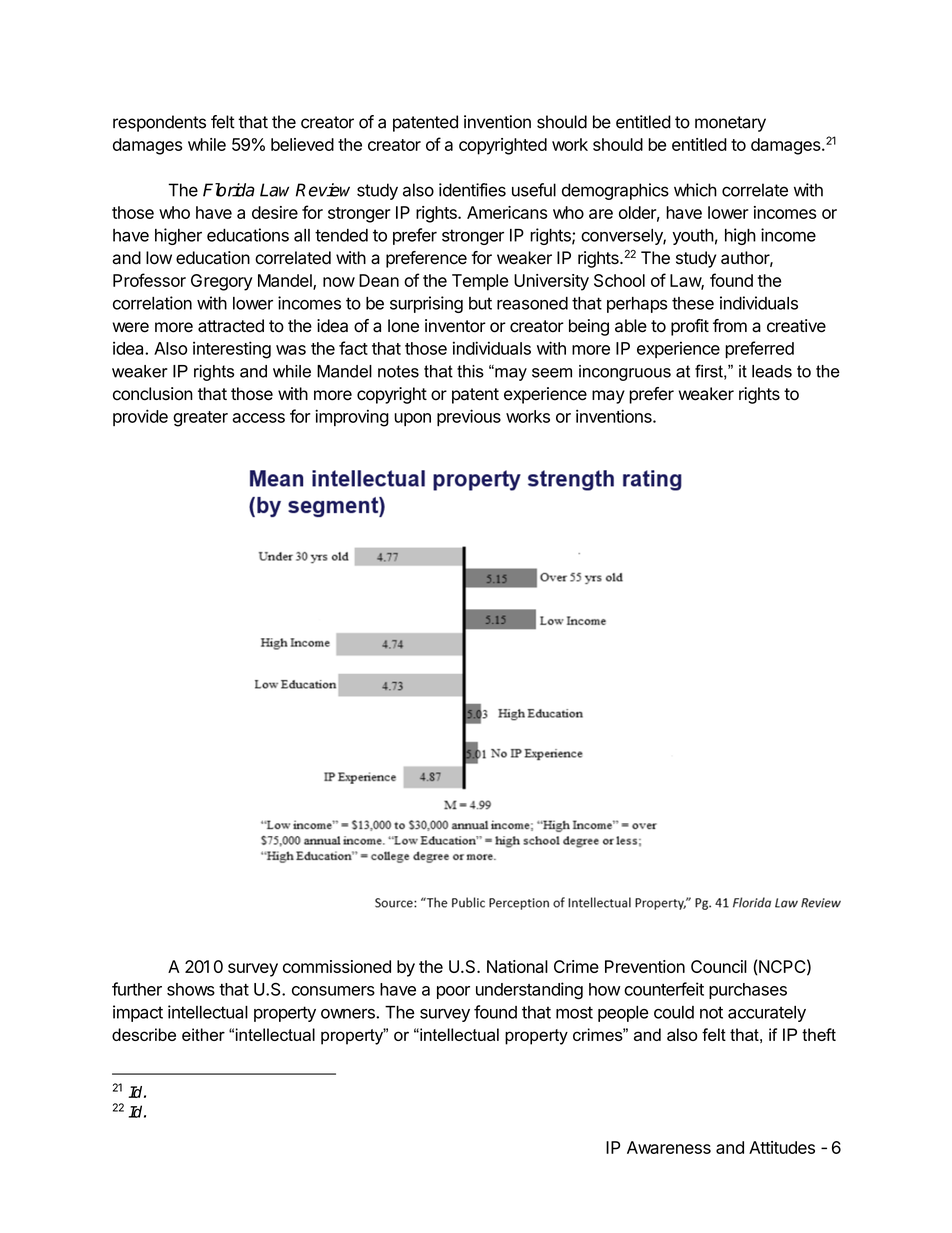 The height and width of the screenshot is (1233, 952). Describe the element at coordinates (229, 190) in the screenshot. I see `Florida` at that location.
